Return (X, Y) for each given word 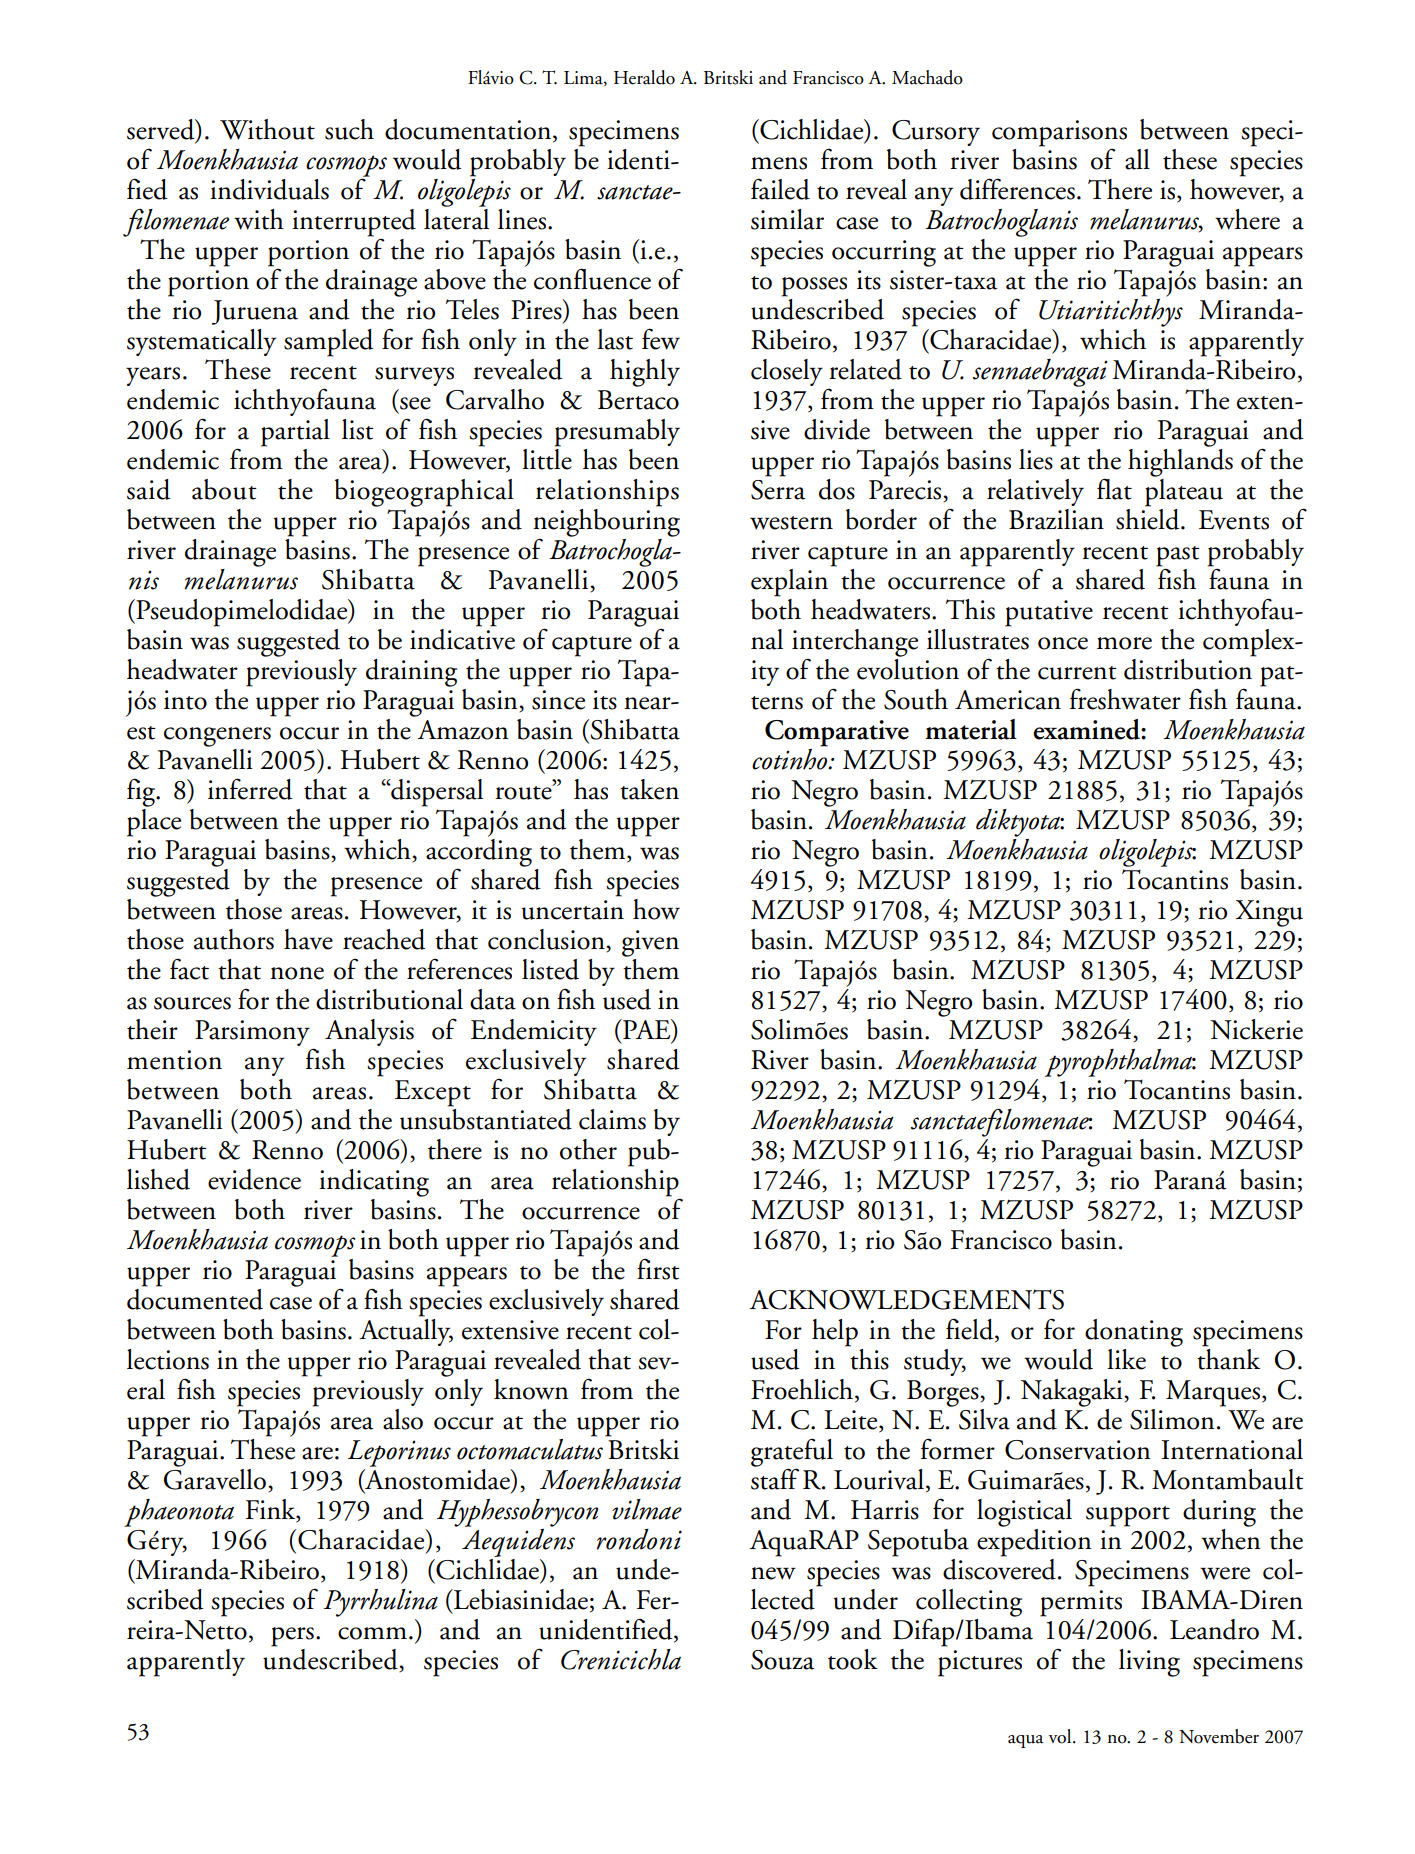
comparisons (1059, 134)
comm (372, 1633)
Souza (782, 1660)
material (971, 729)
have (308, 939)
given (650, 943)
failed (780, 189)
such (349, 129)
